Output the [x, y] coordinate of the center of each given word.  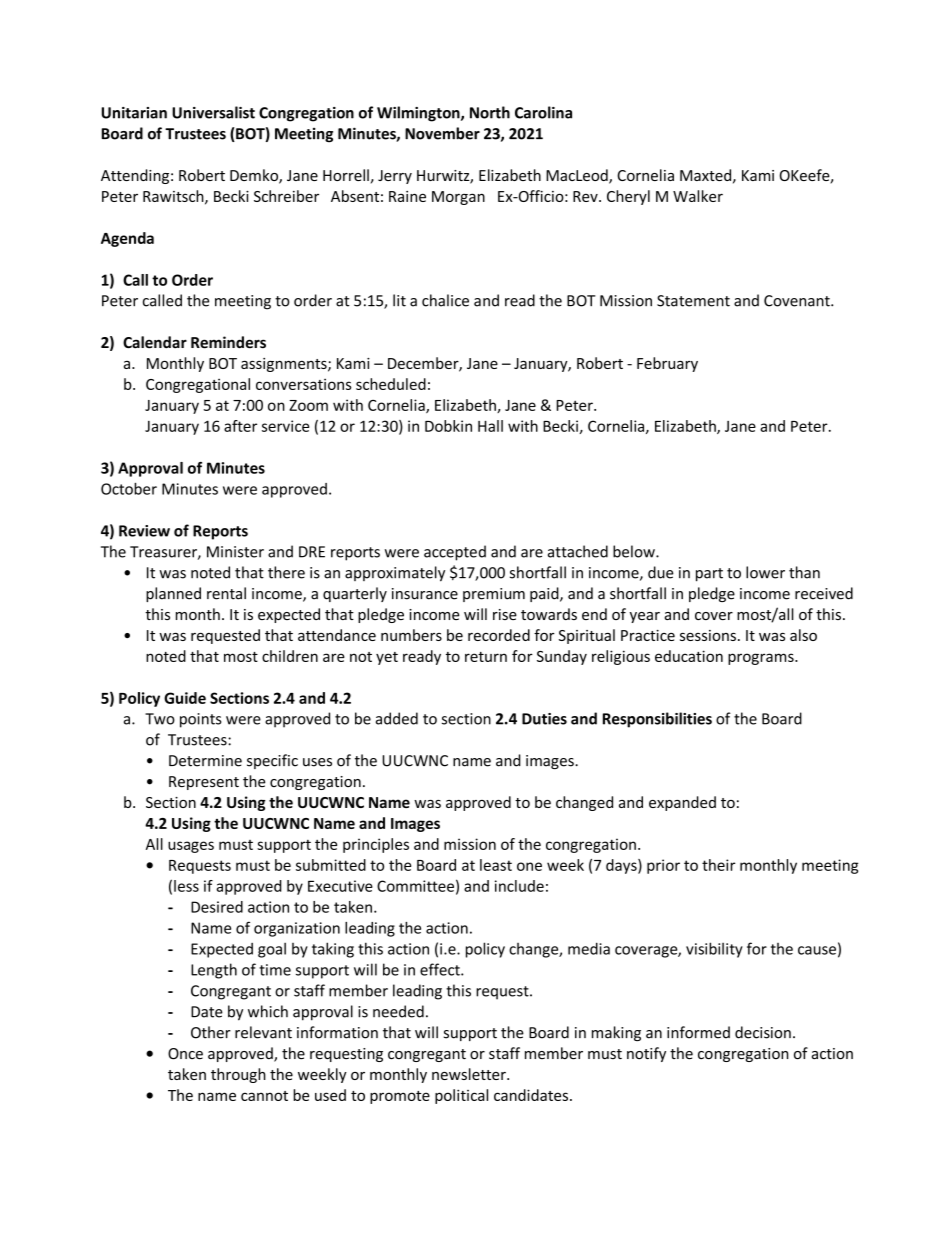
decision [763, 1032]
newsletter [470, 1074]
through [238, 1075]
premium [494, 595]
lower [765, 572]
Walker [698, 196]
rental [226, 593]
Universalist [213, 112]
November [442, 133]
